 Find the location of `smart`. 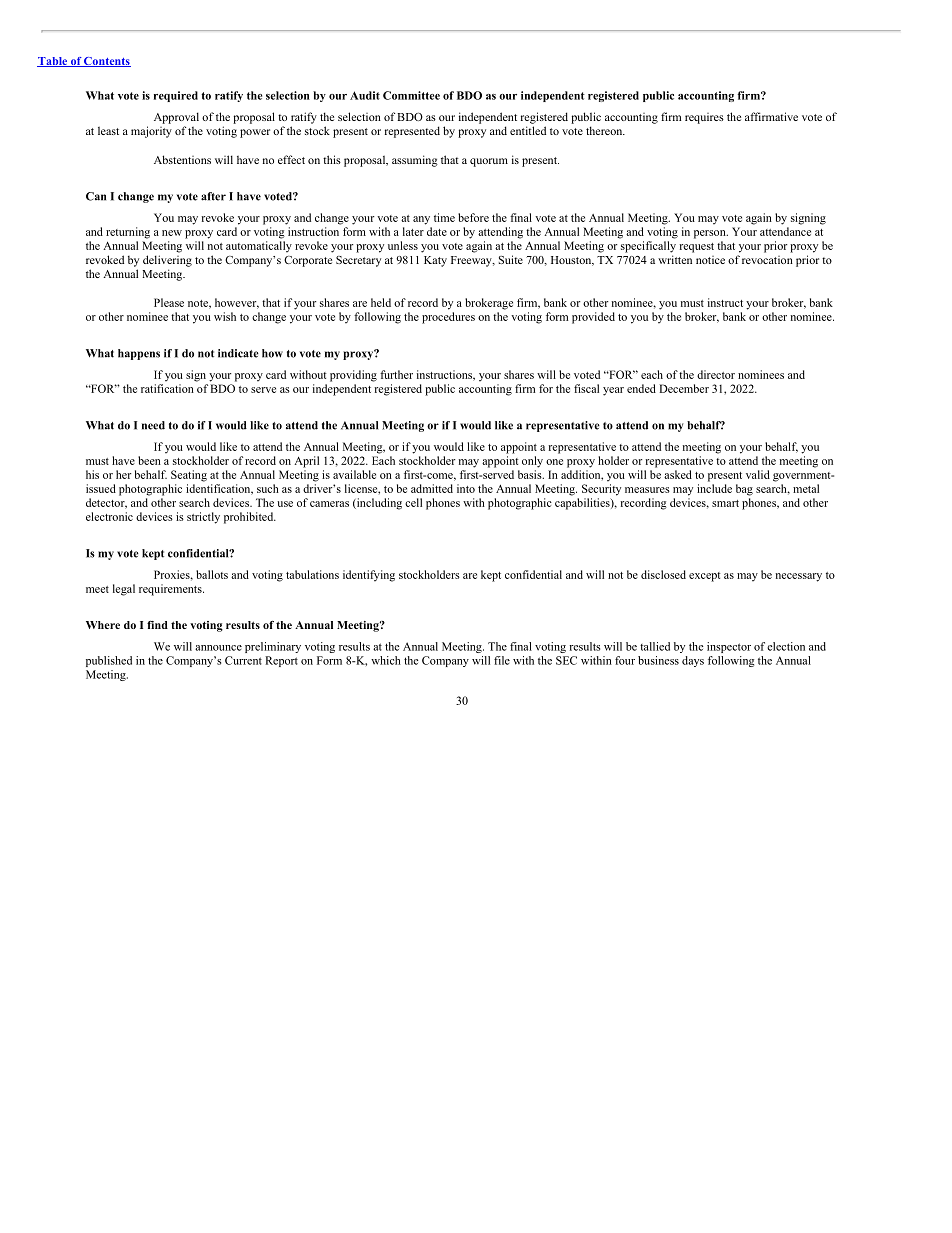

smart is located at coordinates (725, 503).
